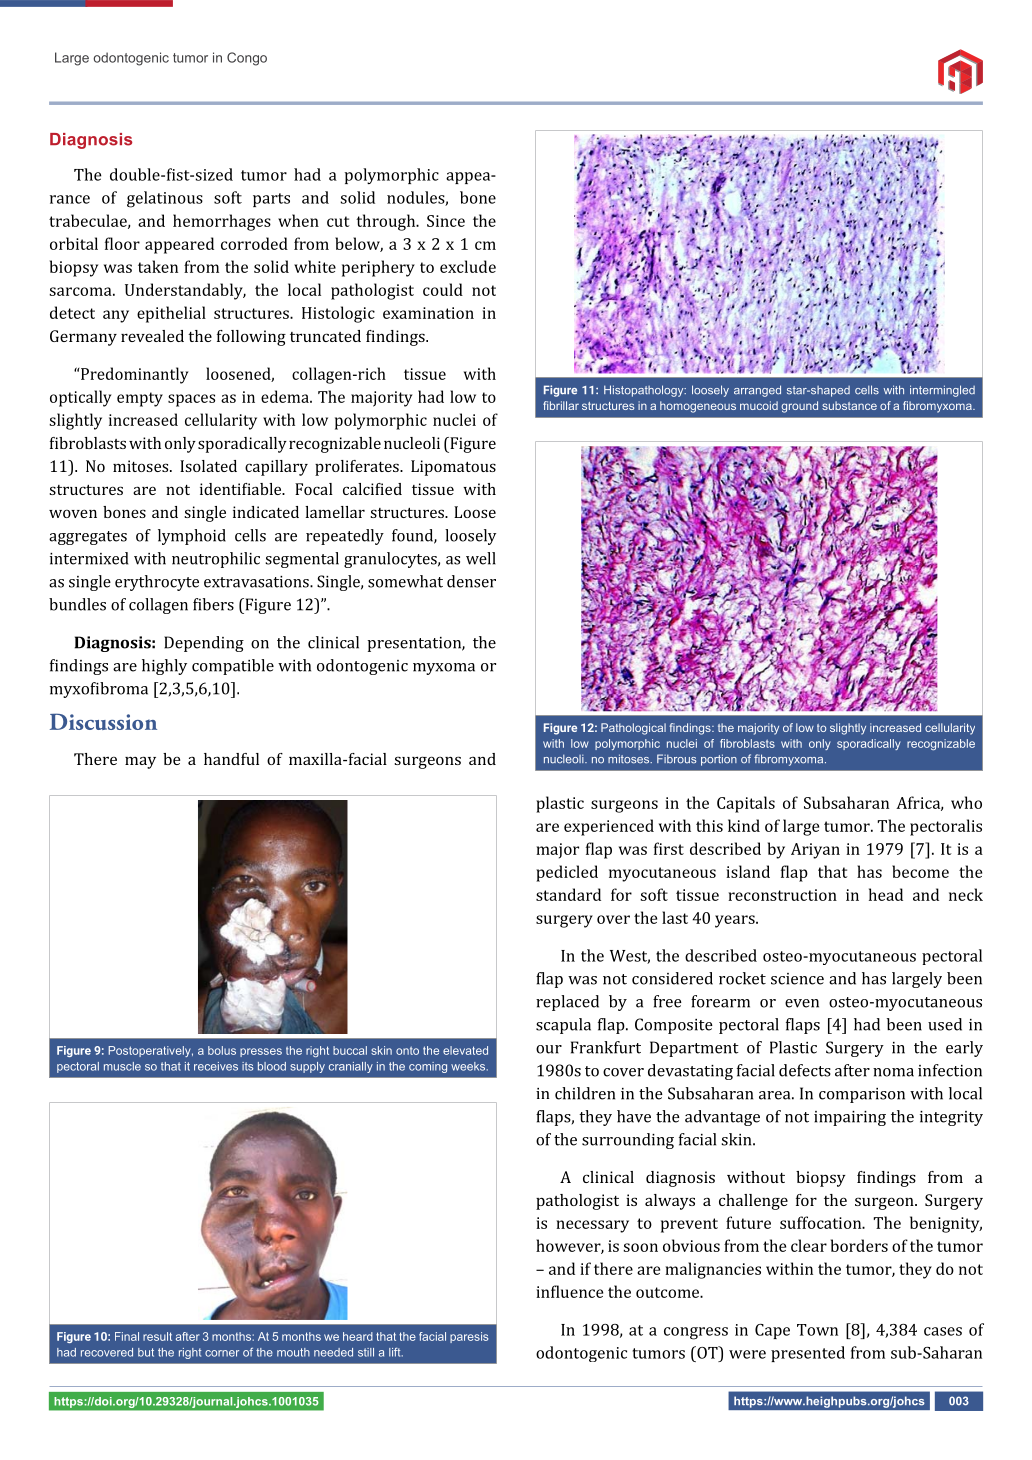  I want to click on intermingled, so click(942, 391).
